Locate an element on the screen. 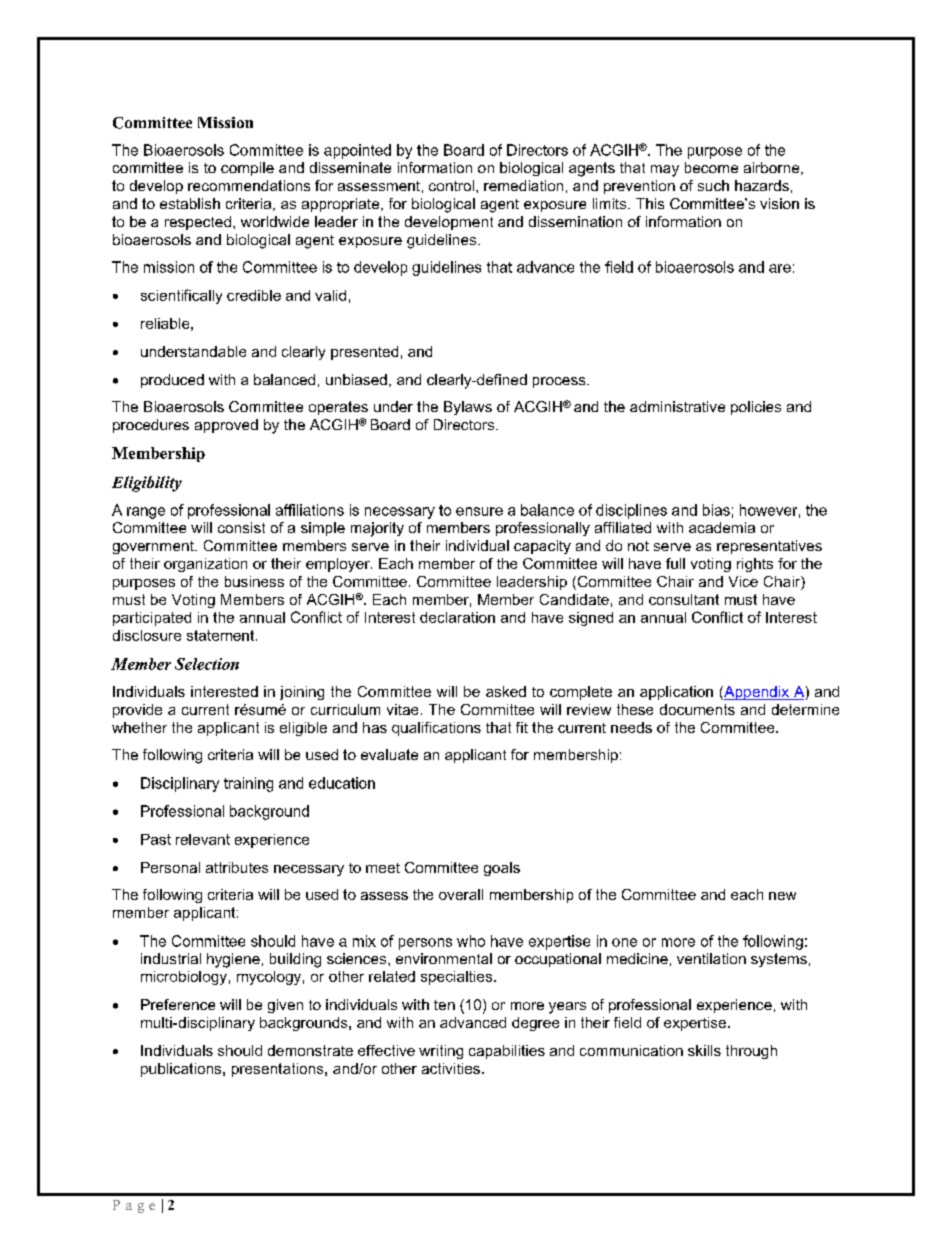 This screenshot has height=1233, width=952. writing is located at coordinates (441, 1052).
